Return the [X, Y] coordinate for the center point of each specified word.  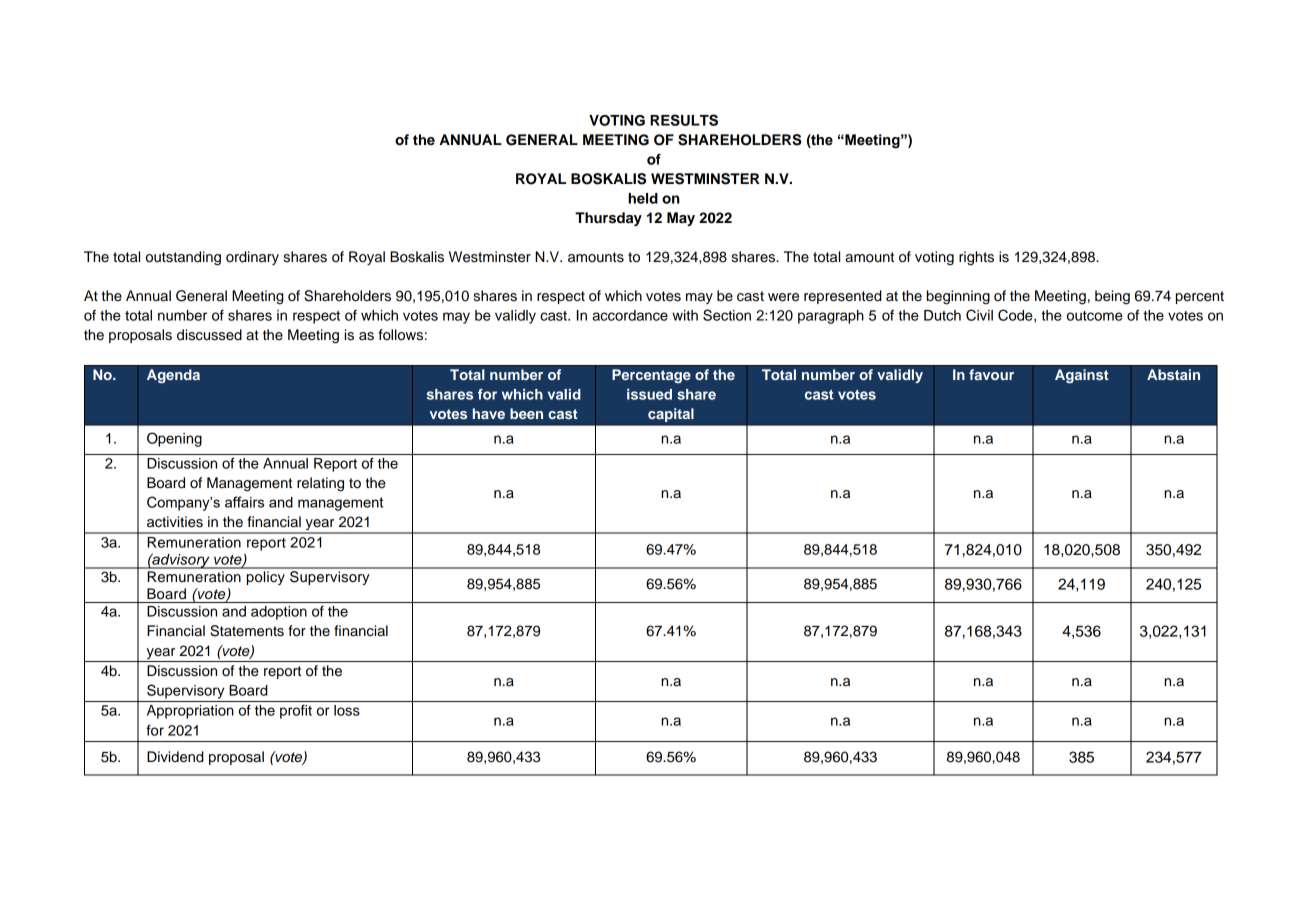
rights [976, 258]
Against [1082, 376]
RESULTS [684, 120]
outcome [1095, 316]
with [685, 315]
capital [671, 415]
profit [296, 712]
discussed [209, 335]
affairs [244, 502]
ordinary [252, 258]
